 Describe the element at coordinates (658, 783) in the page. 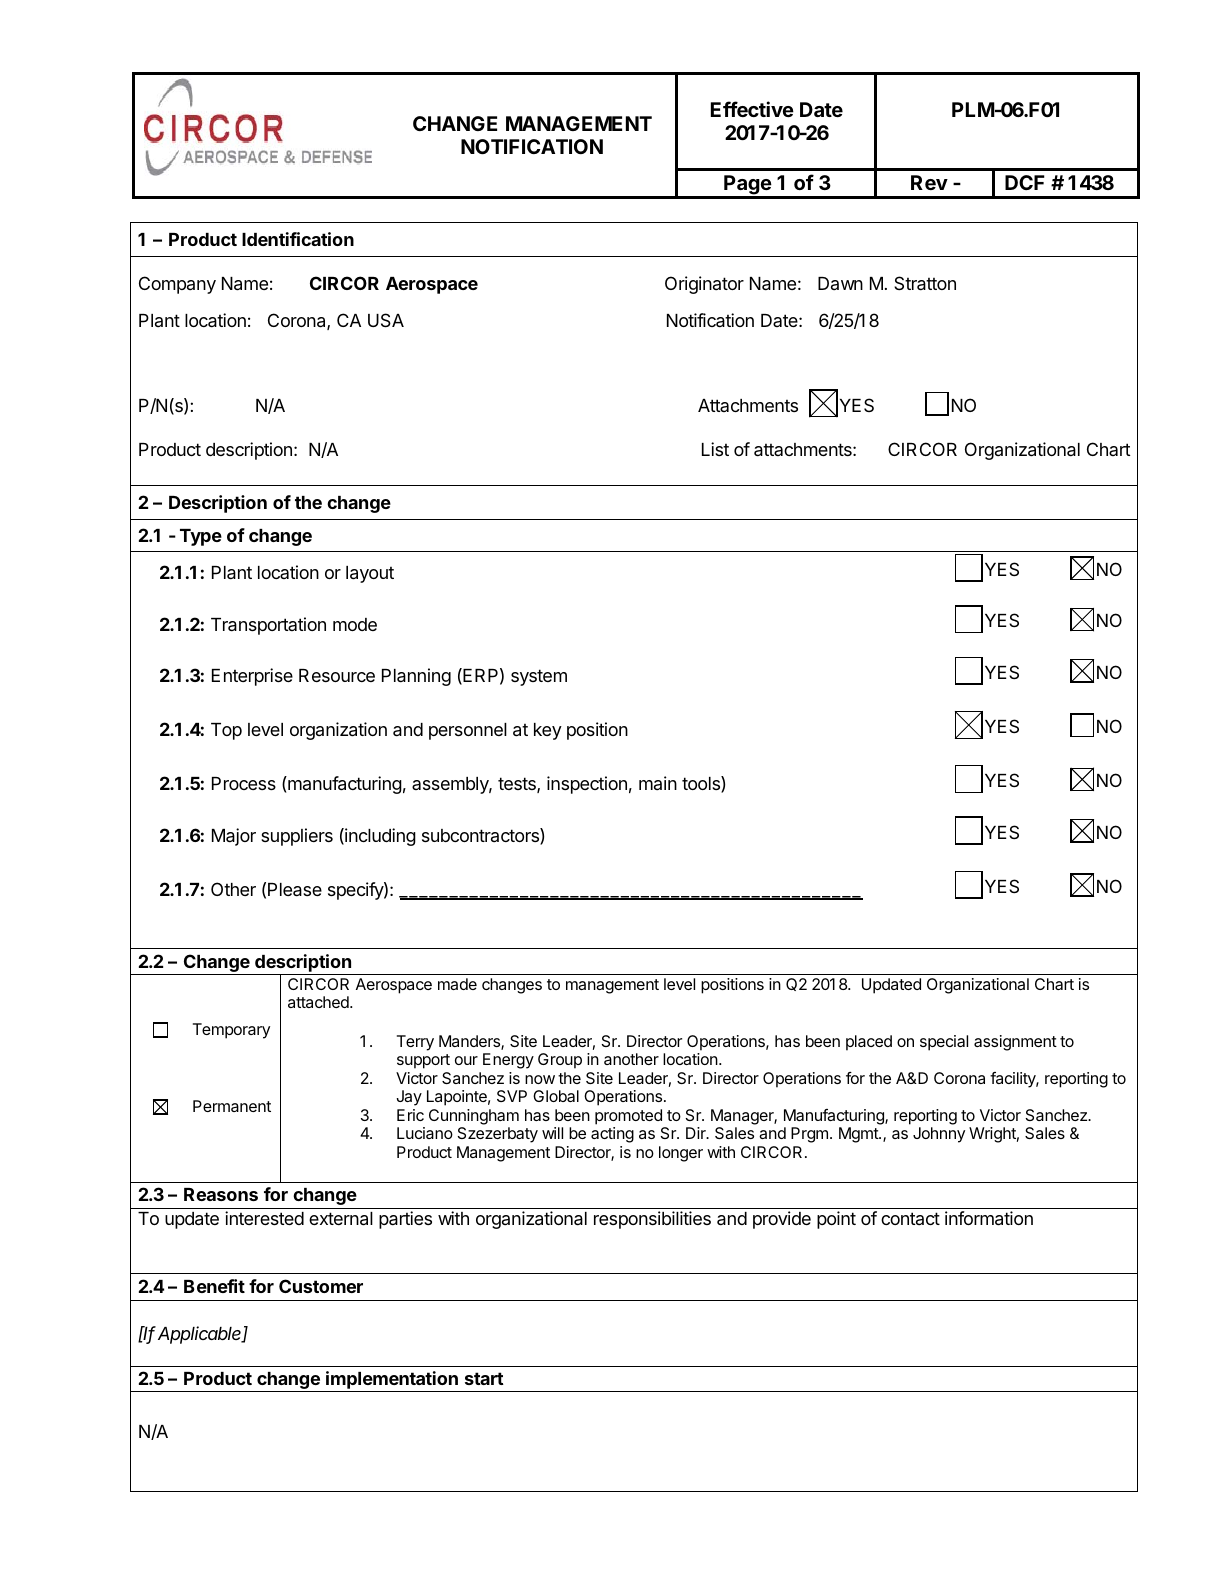

I see `main` at that location.
